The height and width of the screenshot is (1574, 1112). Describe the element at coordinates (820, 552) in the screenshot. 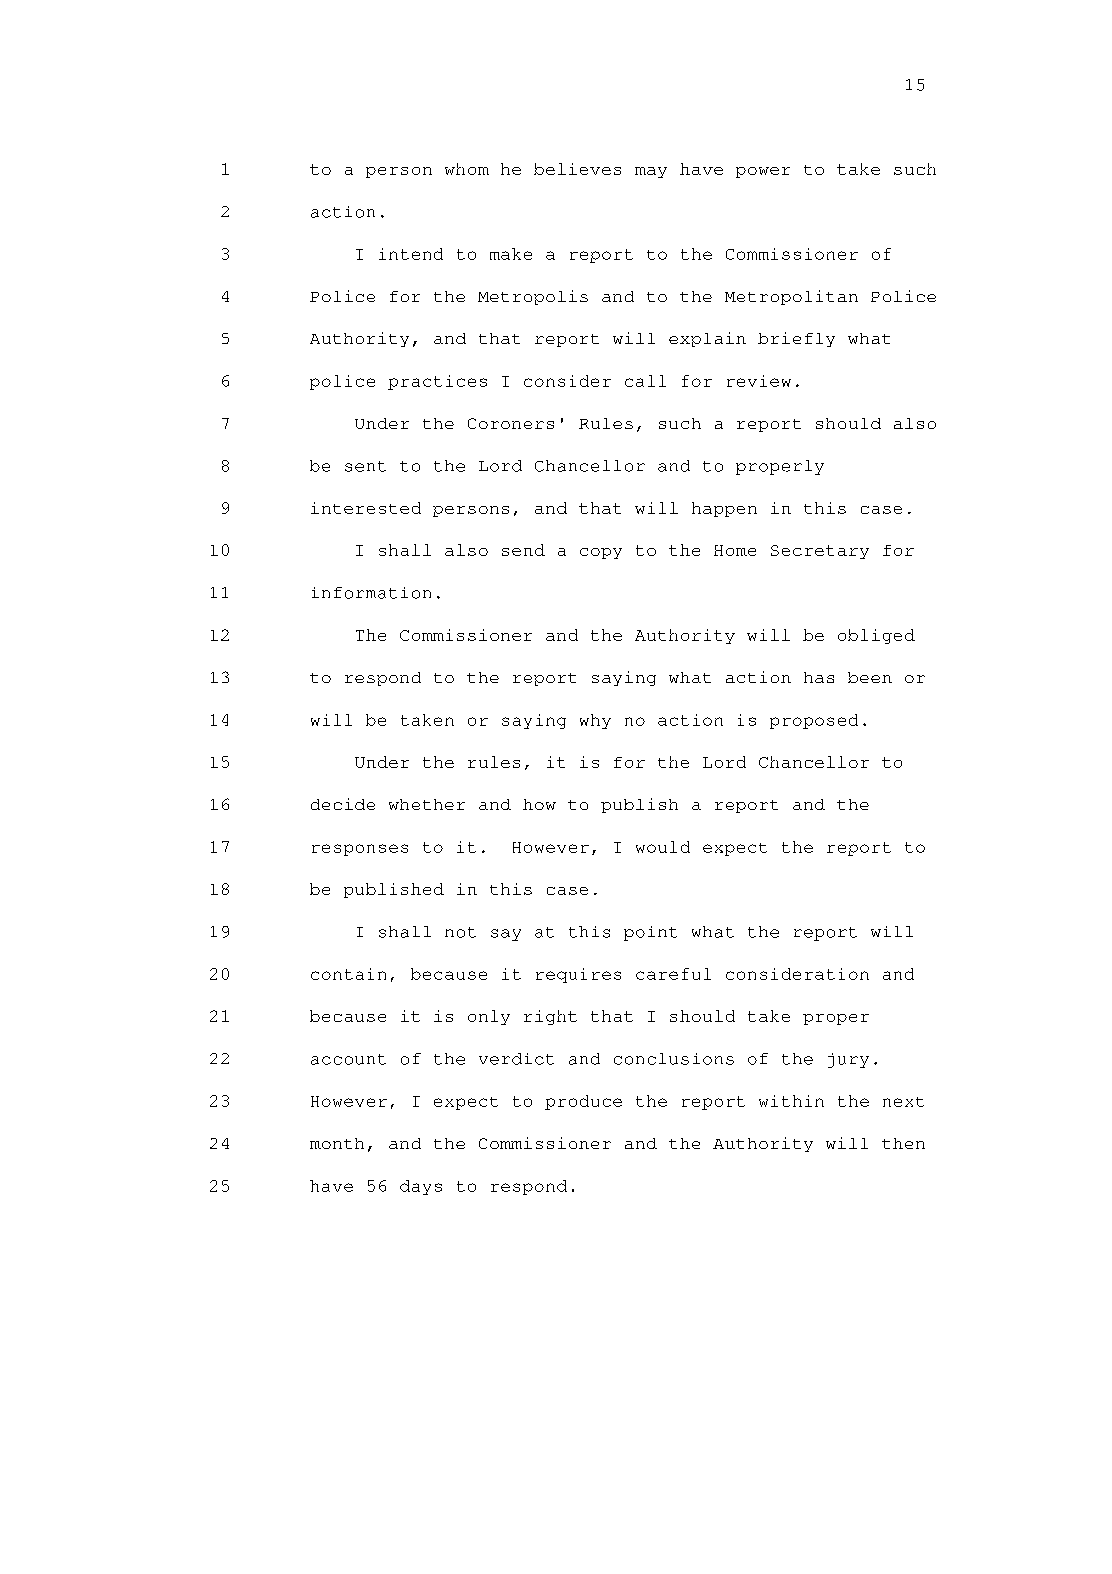

I see `Secretary` at that location.
